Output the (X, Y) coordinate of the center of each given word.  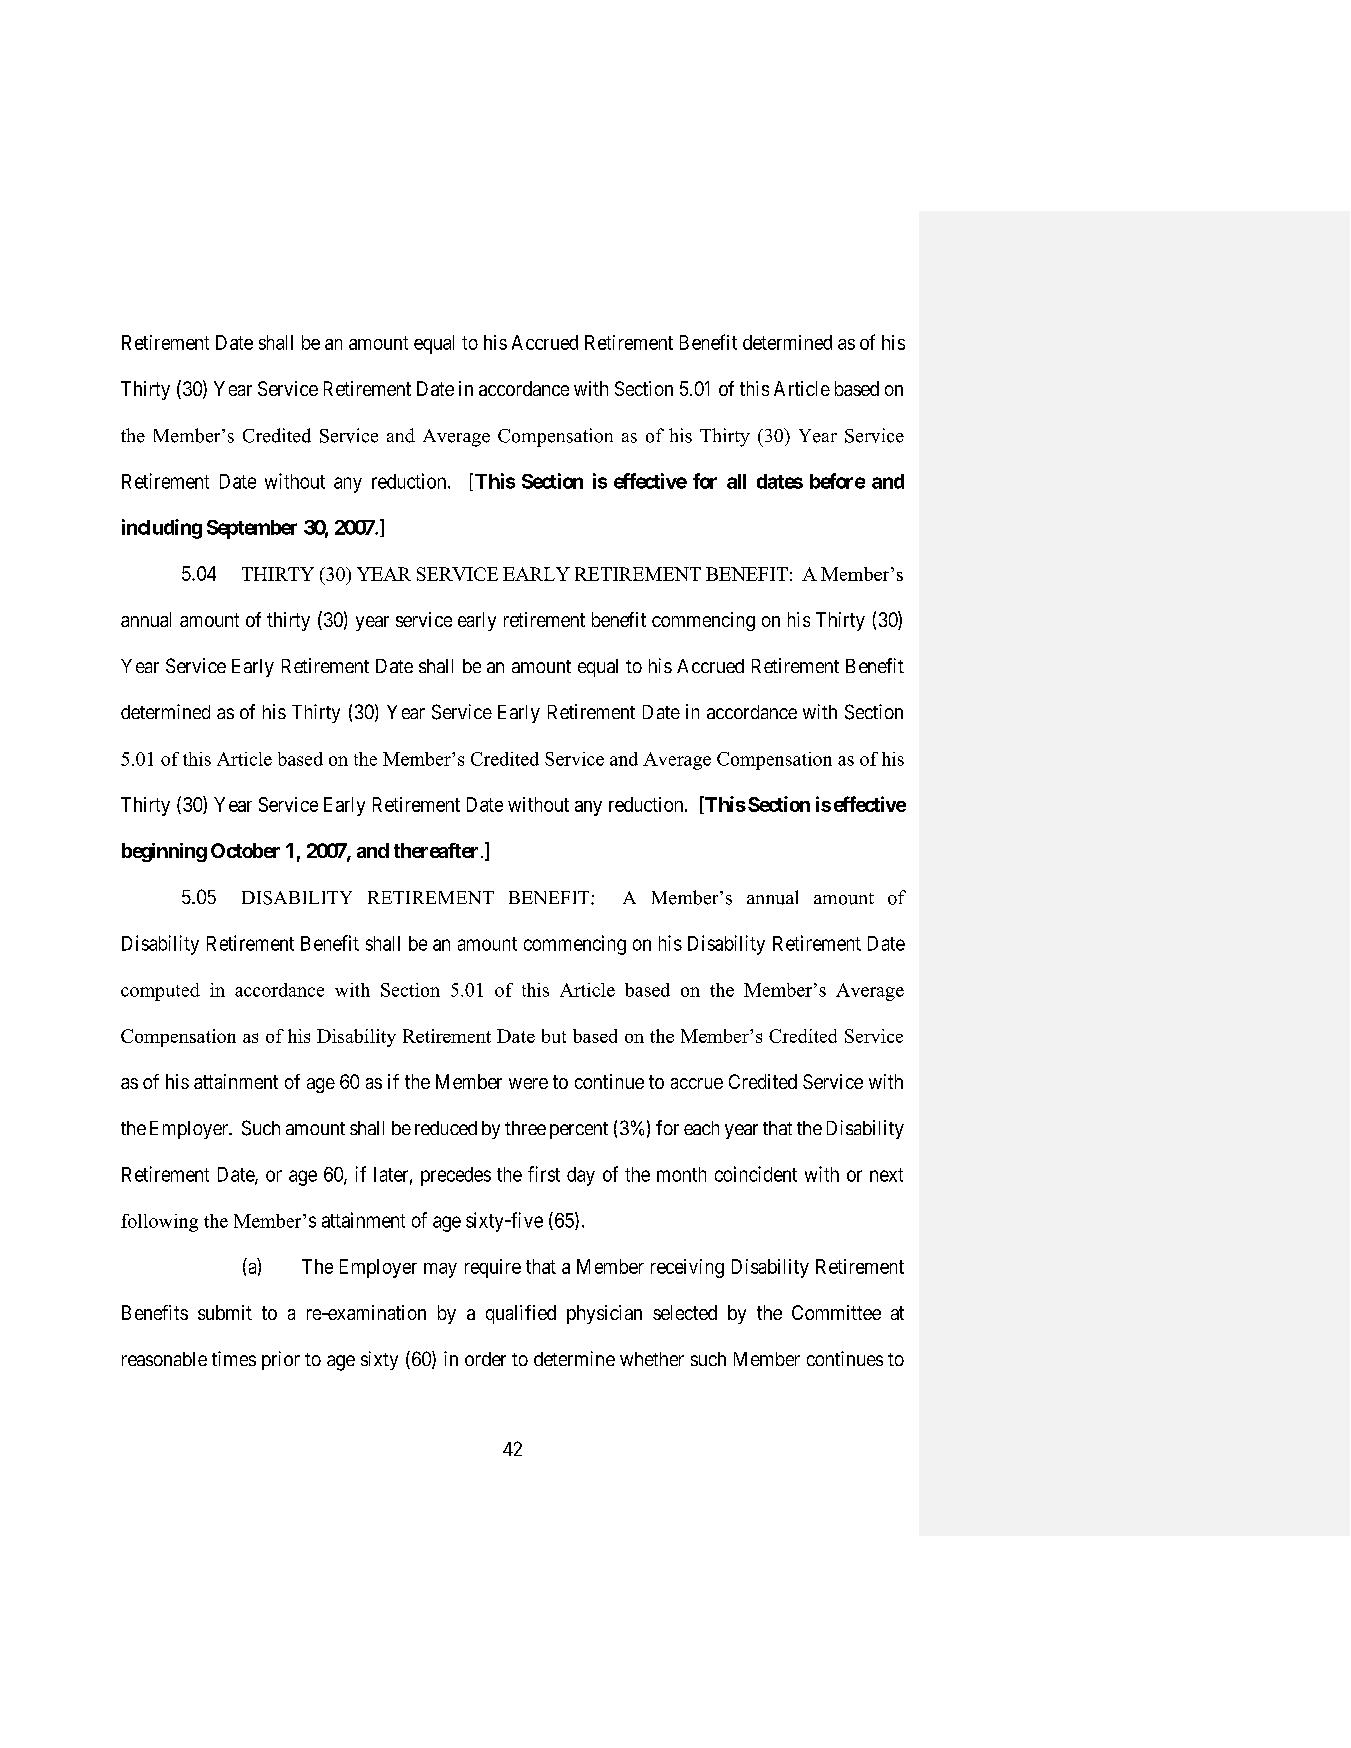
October (245, 850)
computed (160, 992)
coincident (756, 1174)
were (528, 1083)
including (162, 529)
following (159, 1223)
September (252, 529)
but (554, 1036)
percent (579, 1130)
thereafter (436, 850)
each (701, 1128)
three (525, 1128)
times (234, 1358)
